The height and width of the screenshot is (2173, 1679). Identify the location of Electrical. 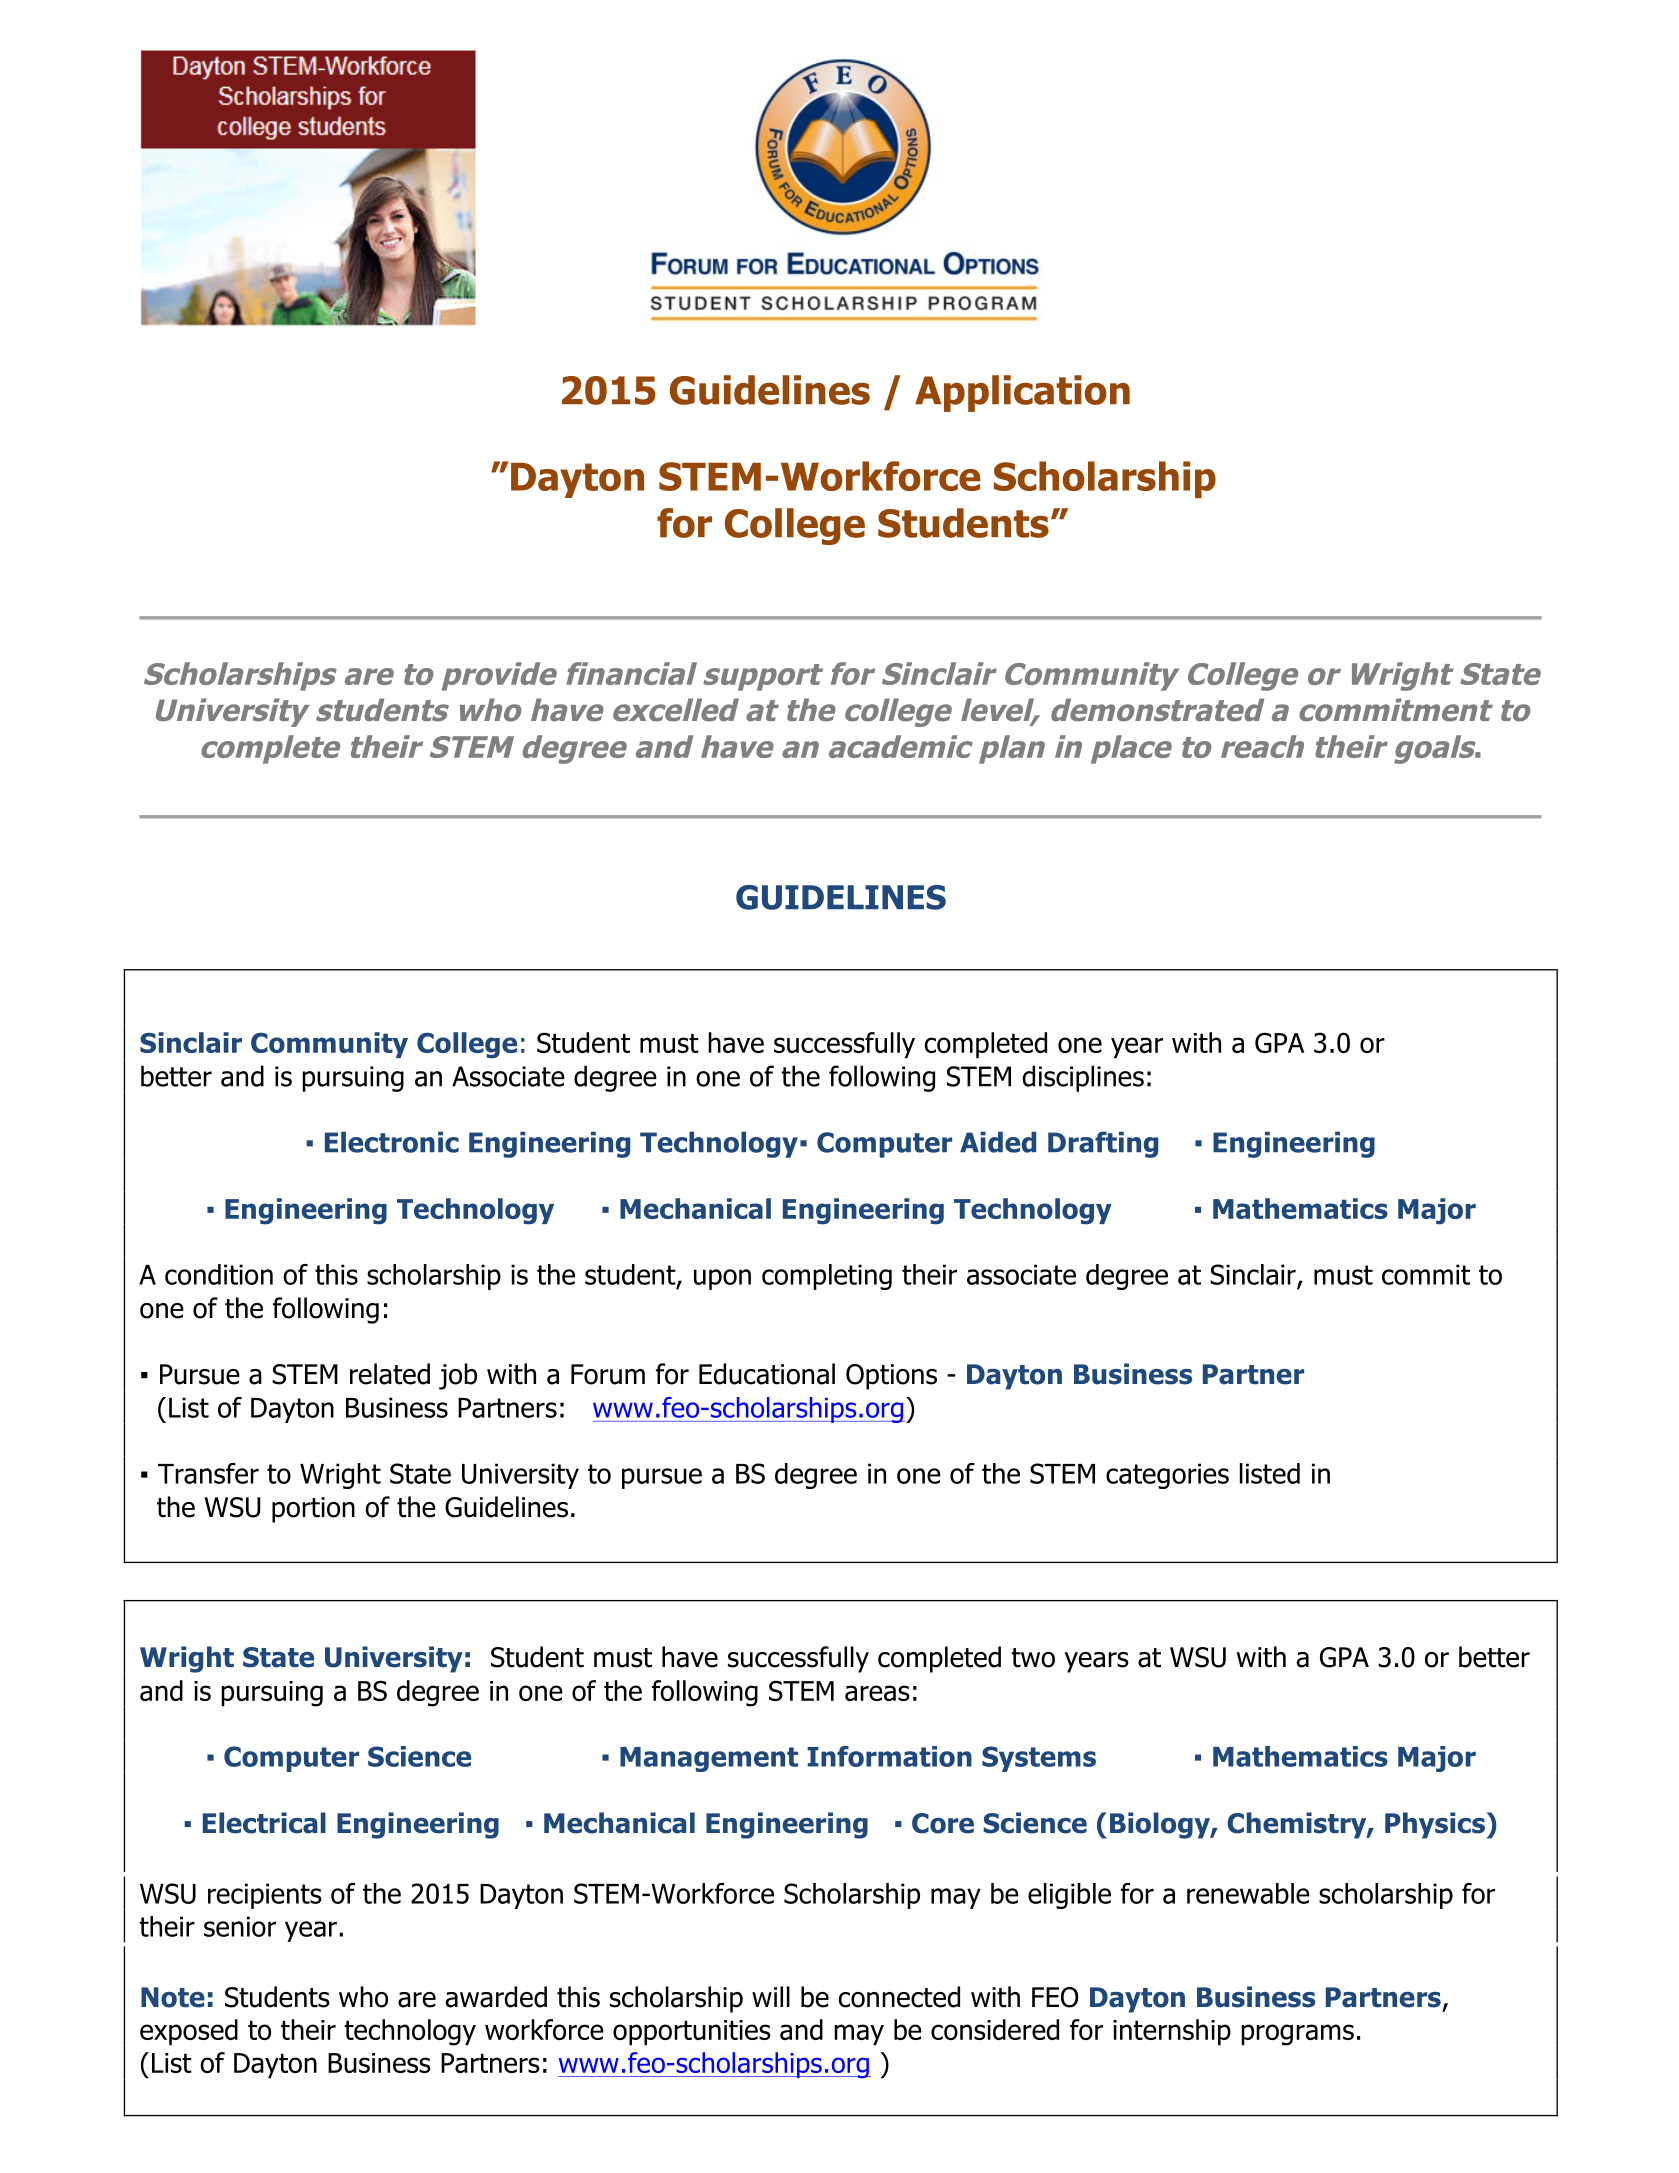
(264, 1823).
